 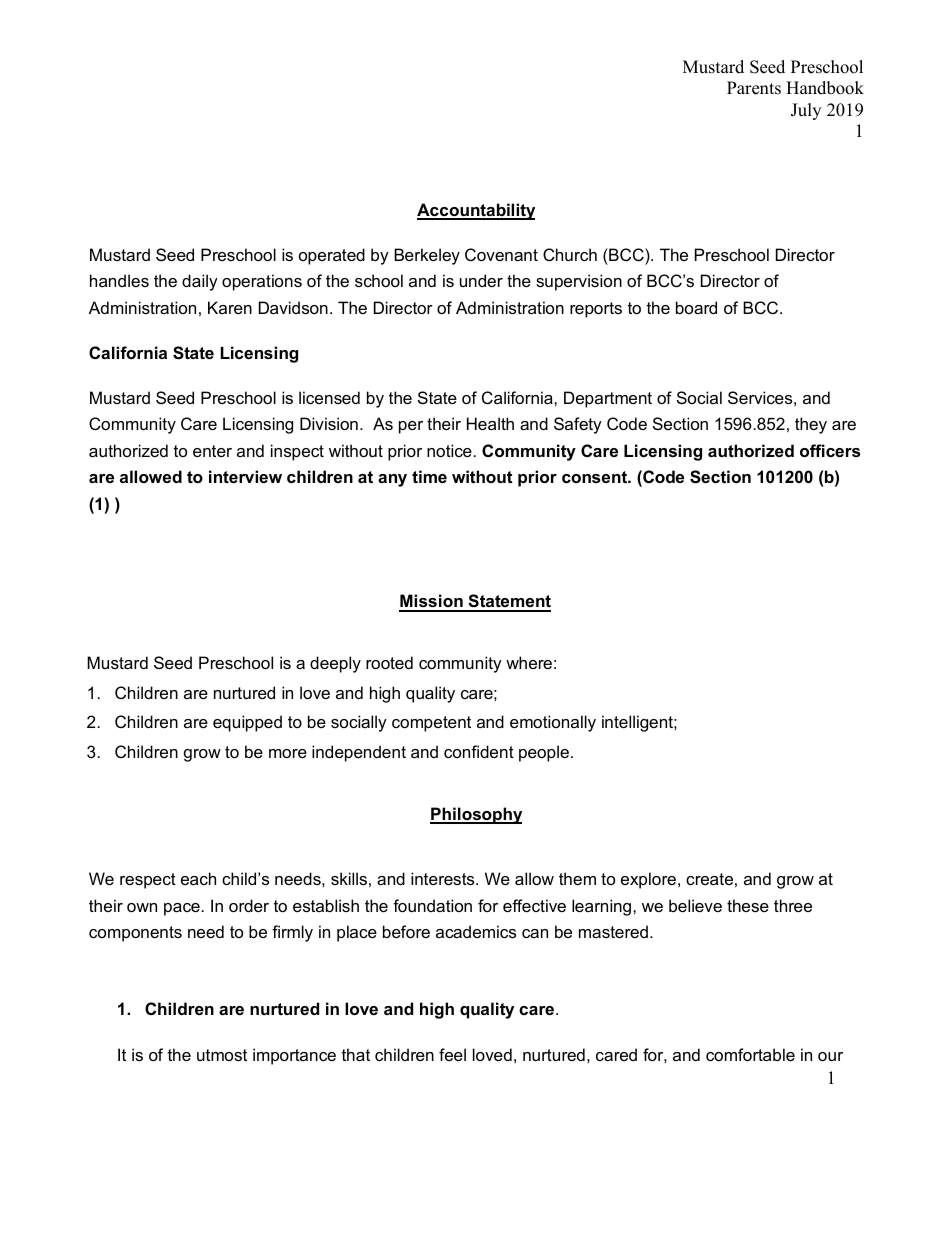 What do you see at coordinates (750, 1054) in the page?
I see `comfortable` at bounding box center [750, 1054].
